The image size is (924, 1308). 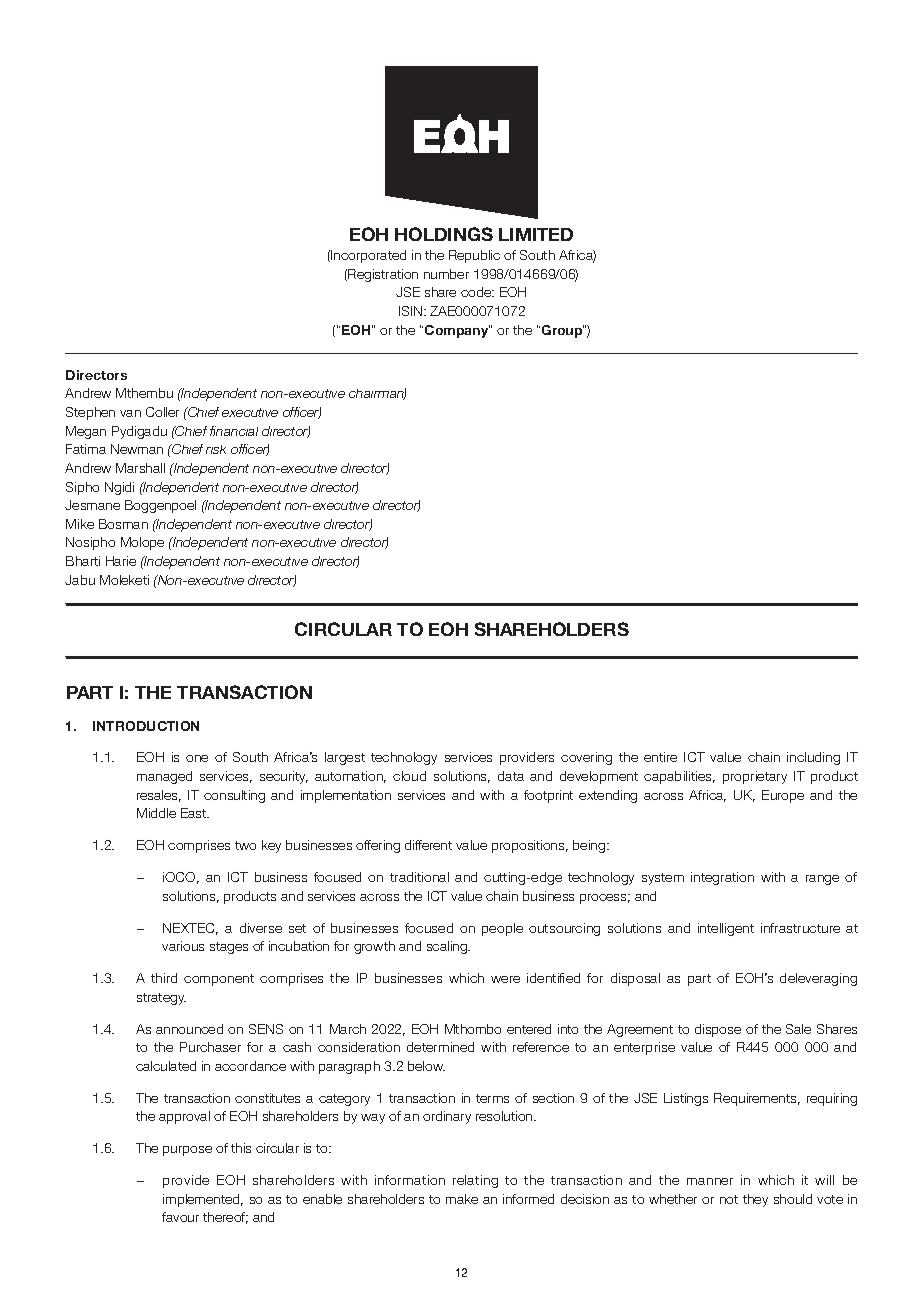 I want to click on favour, so click(x=180, y=1217).
